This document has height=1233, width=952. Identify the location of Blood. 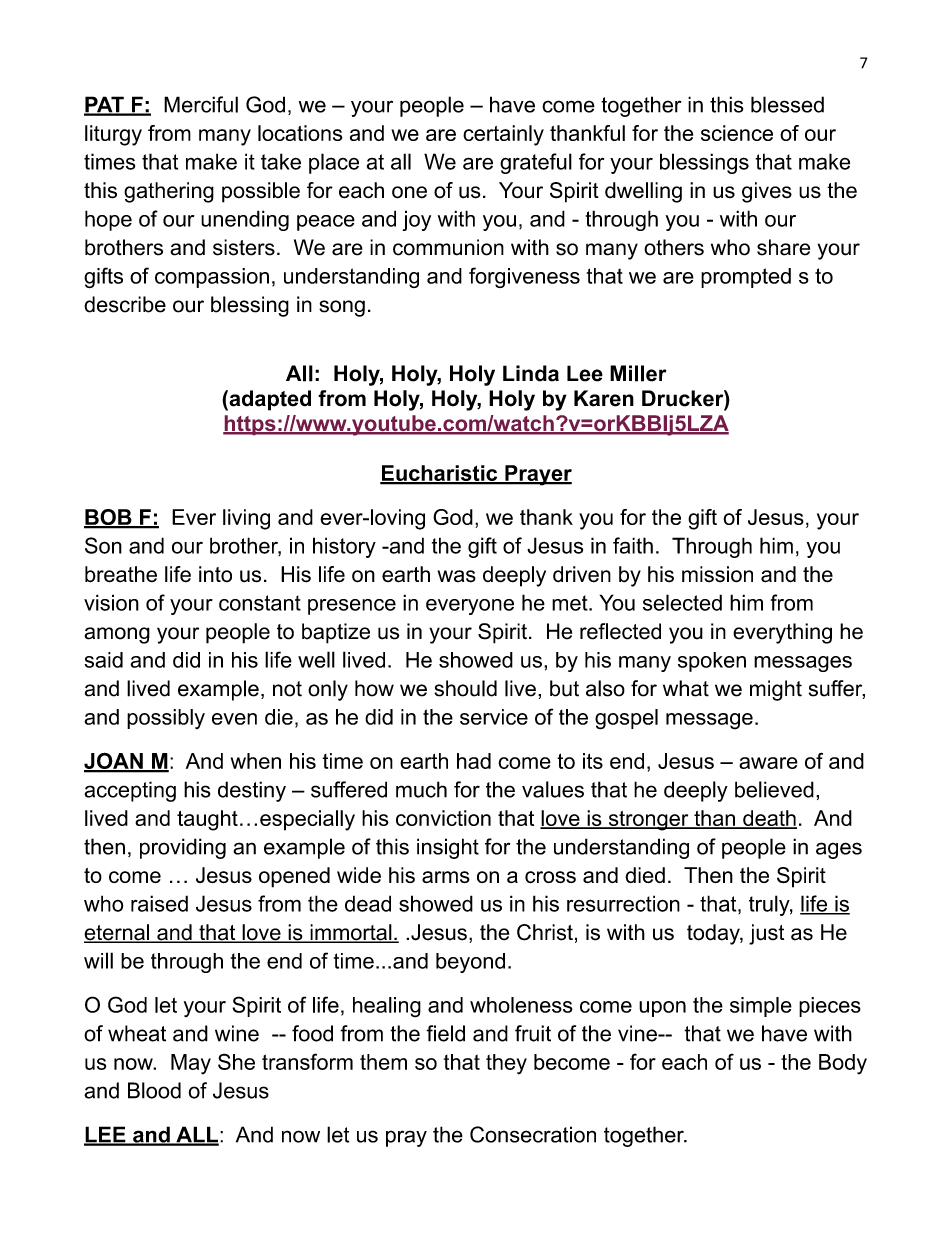
(154, 1090).
